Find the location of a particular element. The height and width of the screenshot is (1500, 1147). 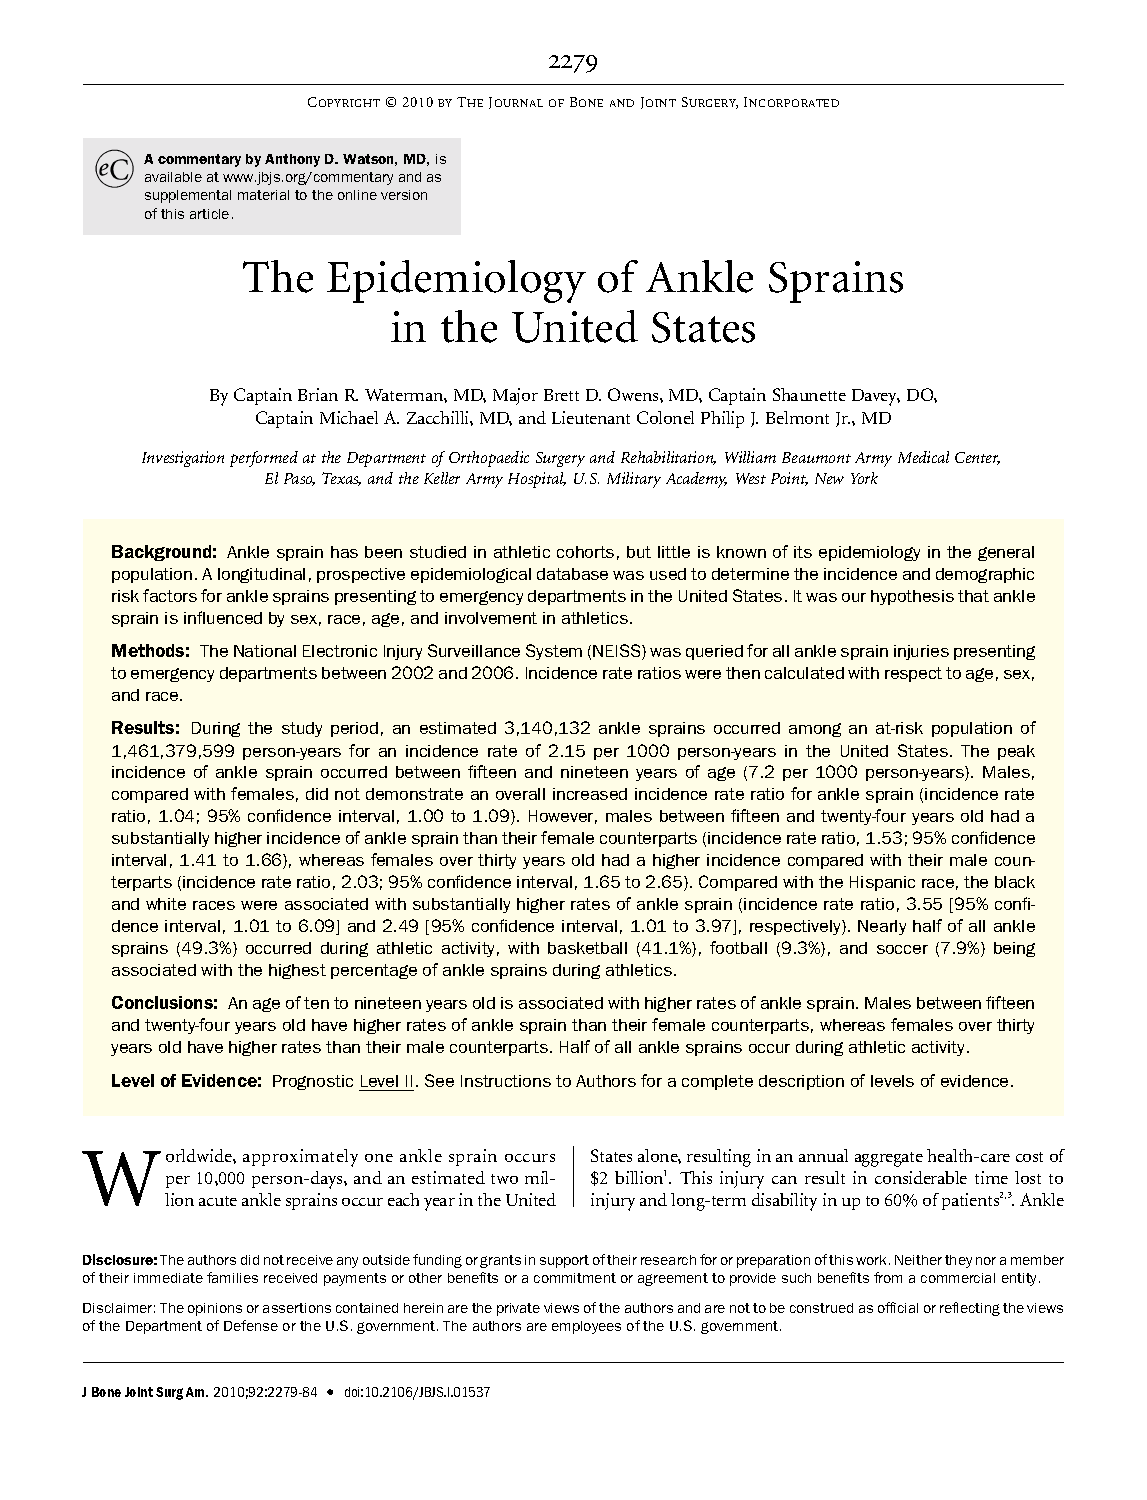

Hispanic is located at coordinates (882, 883).
